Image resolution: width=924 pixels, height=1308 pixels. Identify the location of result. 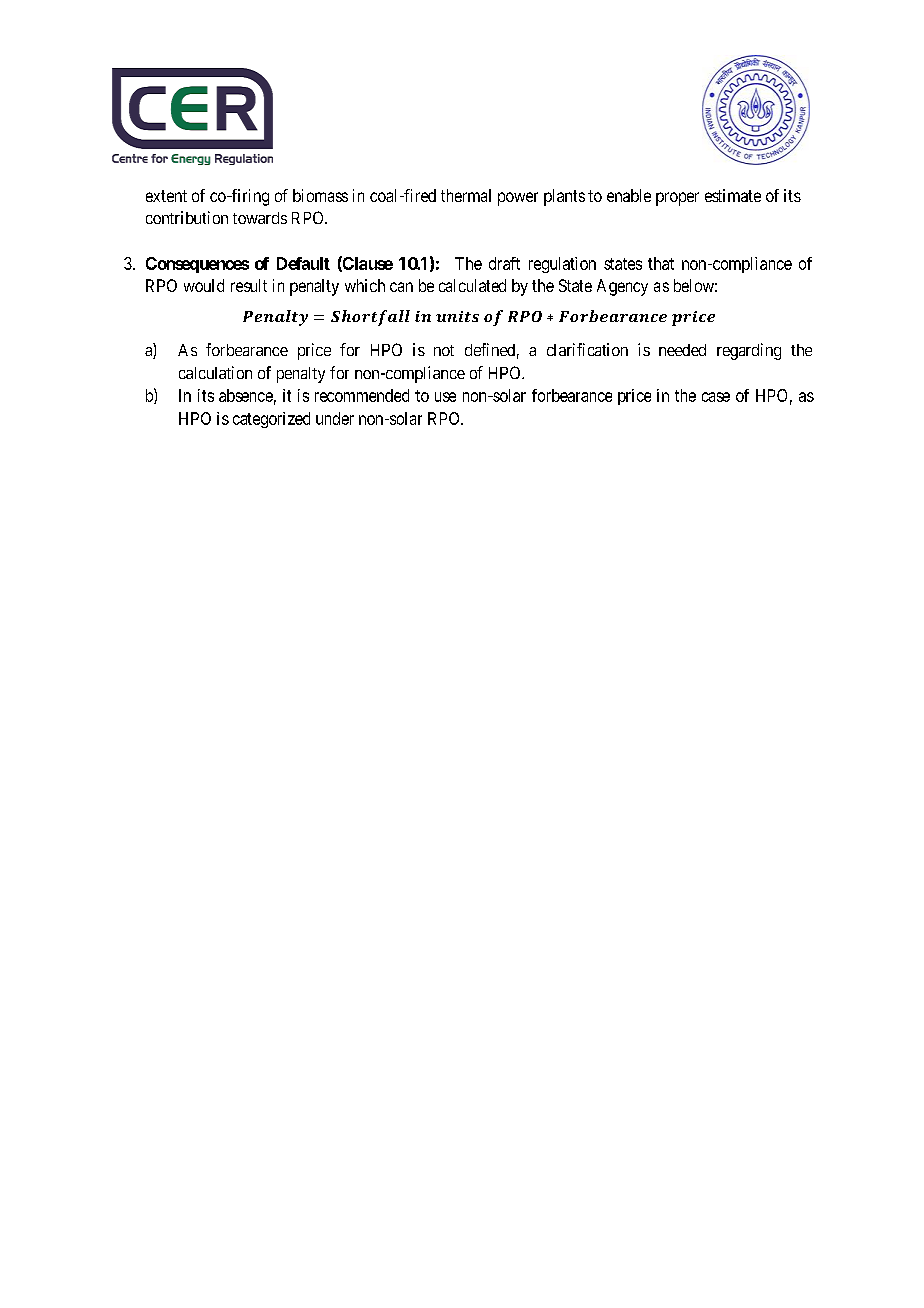
(249, 285).
